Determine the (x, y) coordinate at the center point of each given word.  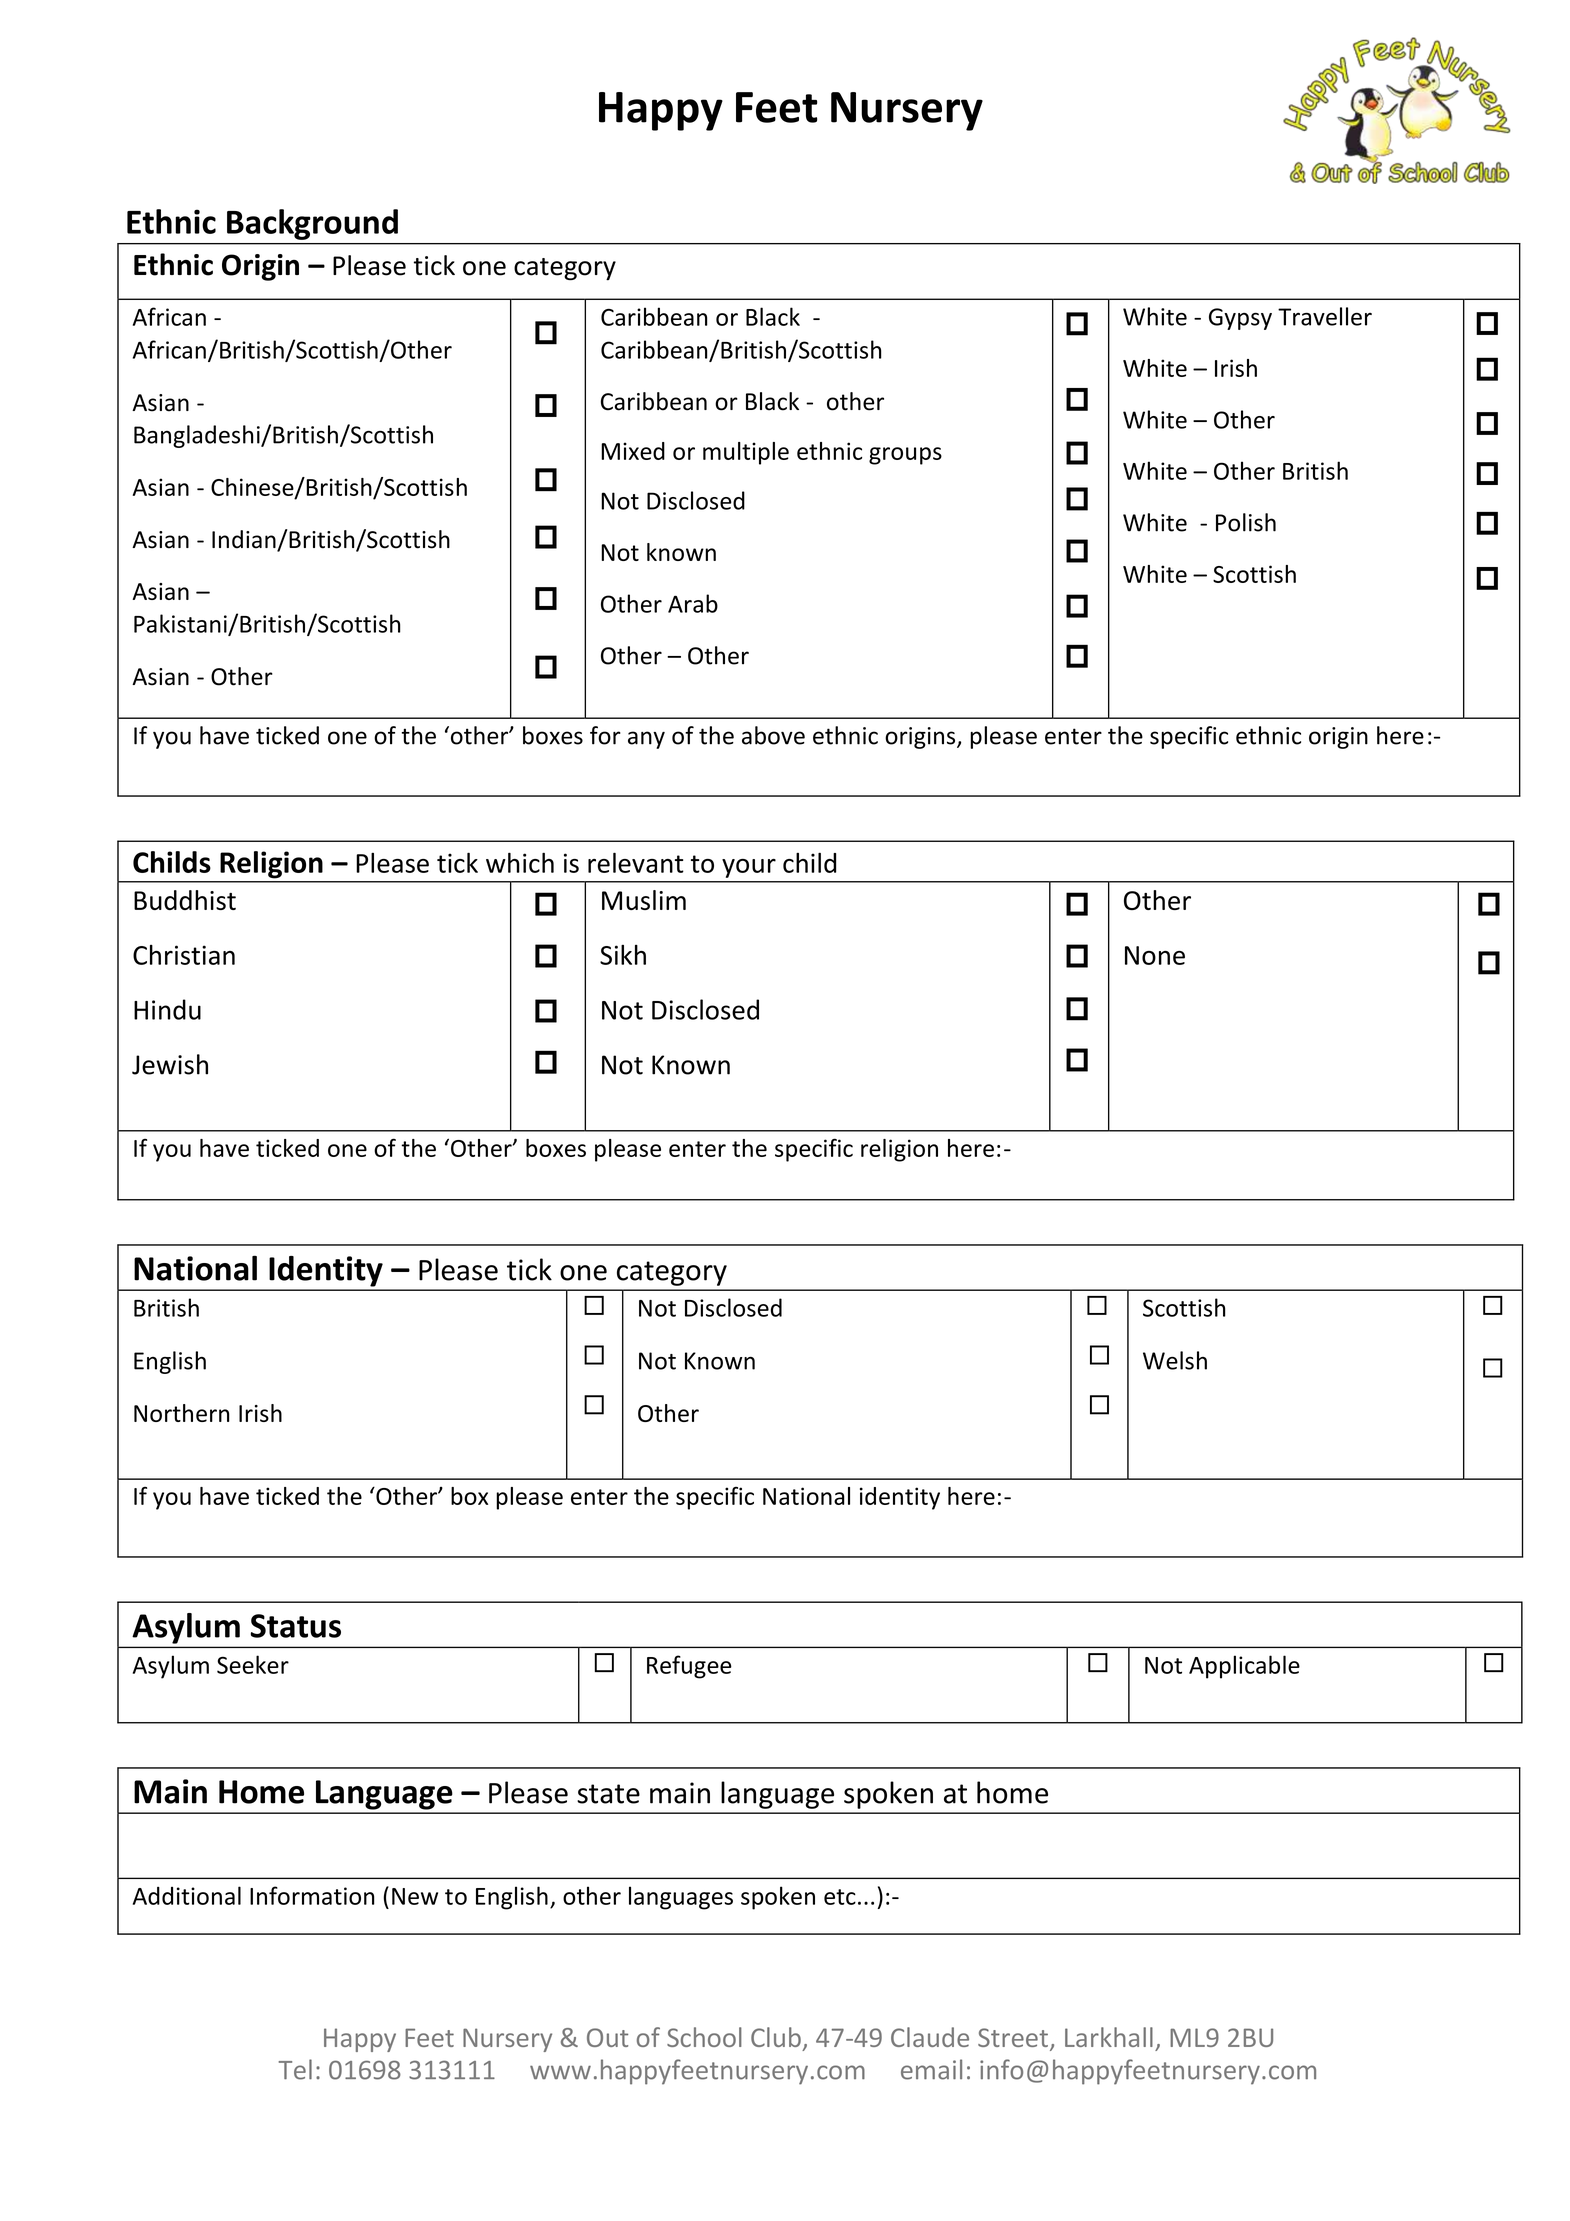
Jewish (170, 1064)
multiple (746, 453)
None (1155, 955)
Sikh (623, 955)
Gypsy (1240, 319)
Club (776, 2037)
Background (312, 224)
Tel (295, 2069)
